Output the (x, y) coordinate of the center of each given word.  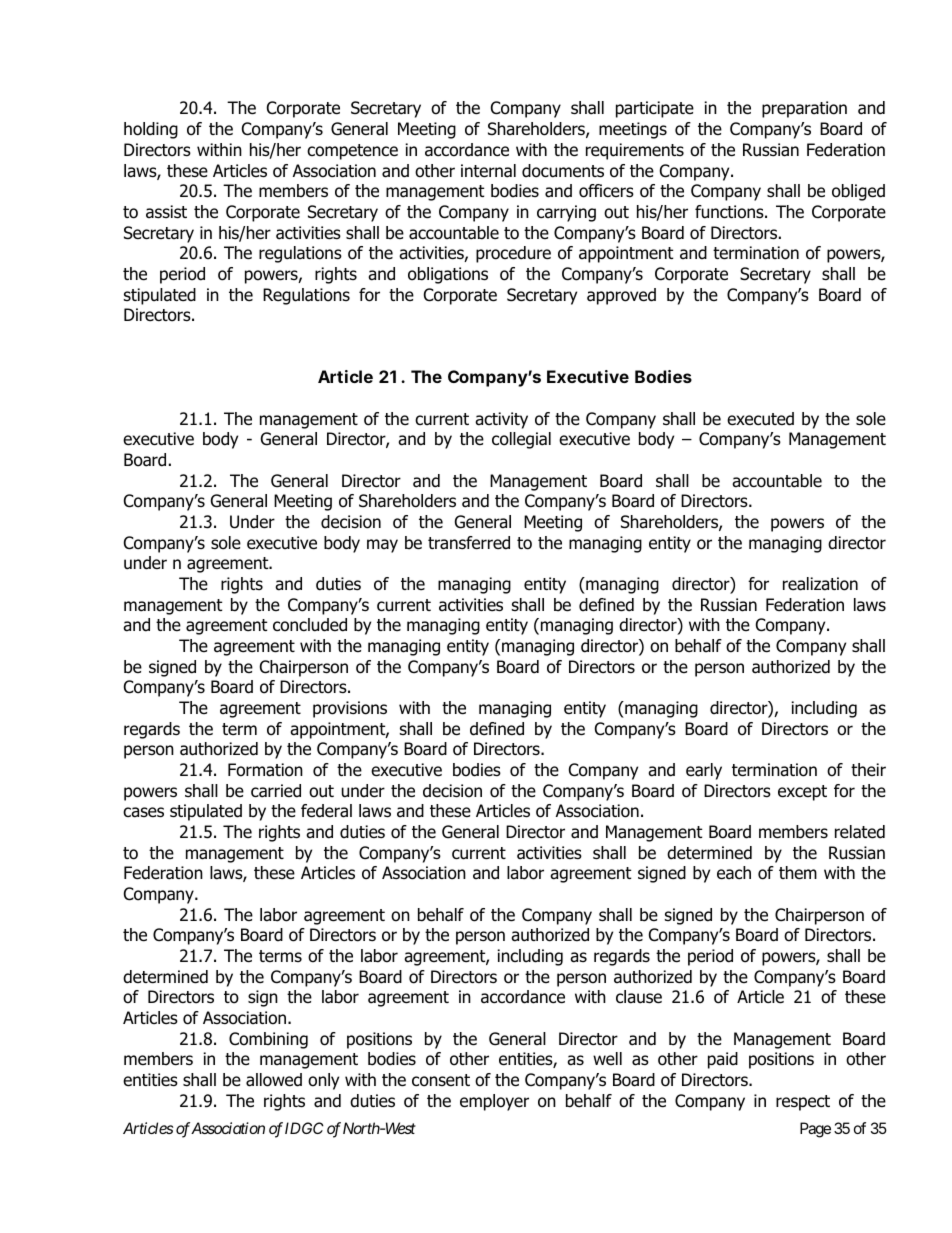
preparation (804, 109)
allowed (274, 1080)
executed (760, 419)
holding (151, 130)
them (798, 873)
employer (494, 1102)
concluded (310, 625)
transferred (469, 543)
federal (326, 811)
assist (166, 212)
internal (488, 171)
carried (276, 791)
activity (501, 420)
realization (820, 584)
